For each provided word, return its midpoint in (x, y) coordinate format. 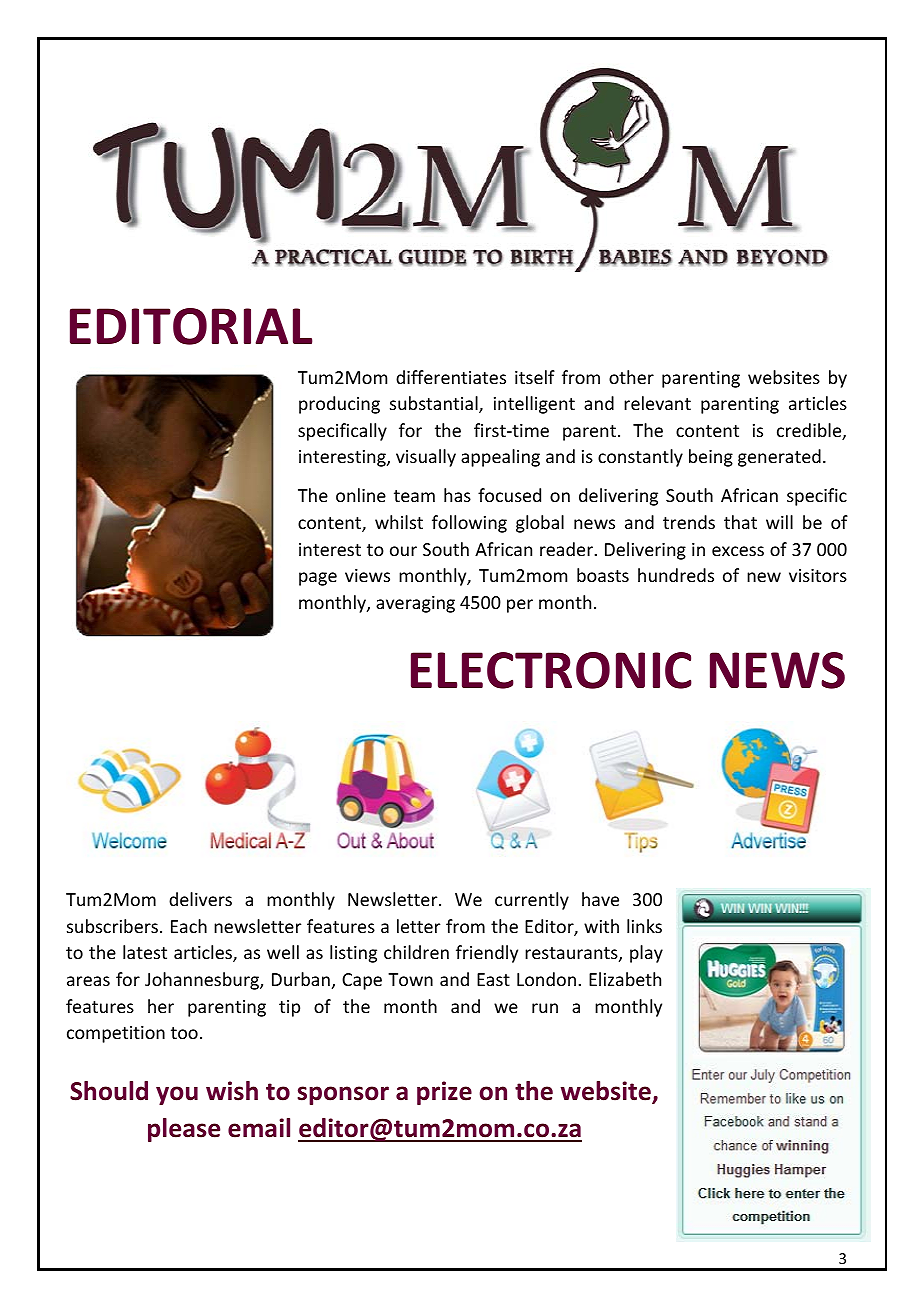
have (600, 899)
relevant (657, 403)
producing (339, 405)
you (177, 1095)
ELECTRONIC (551, 670)
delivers (200, 899)
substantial (435, 404)
